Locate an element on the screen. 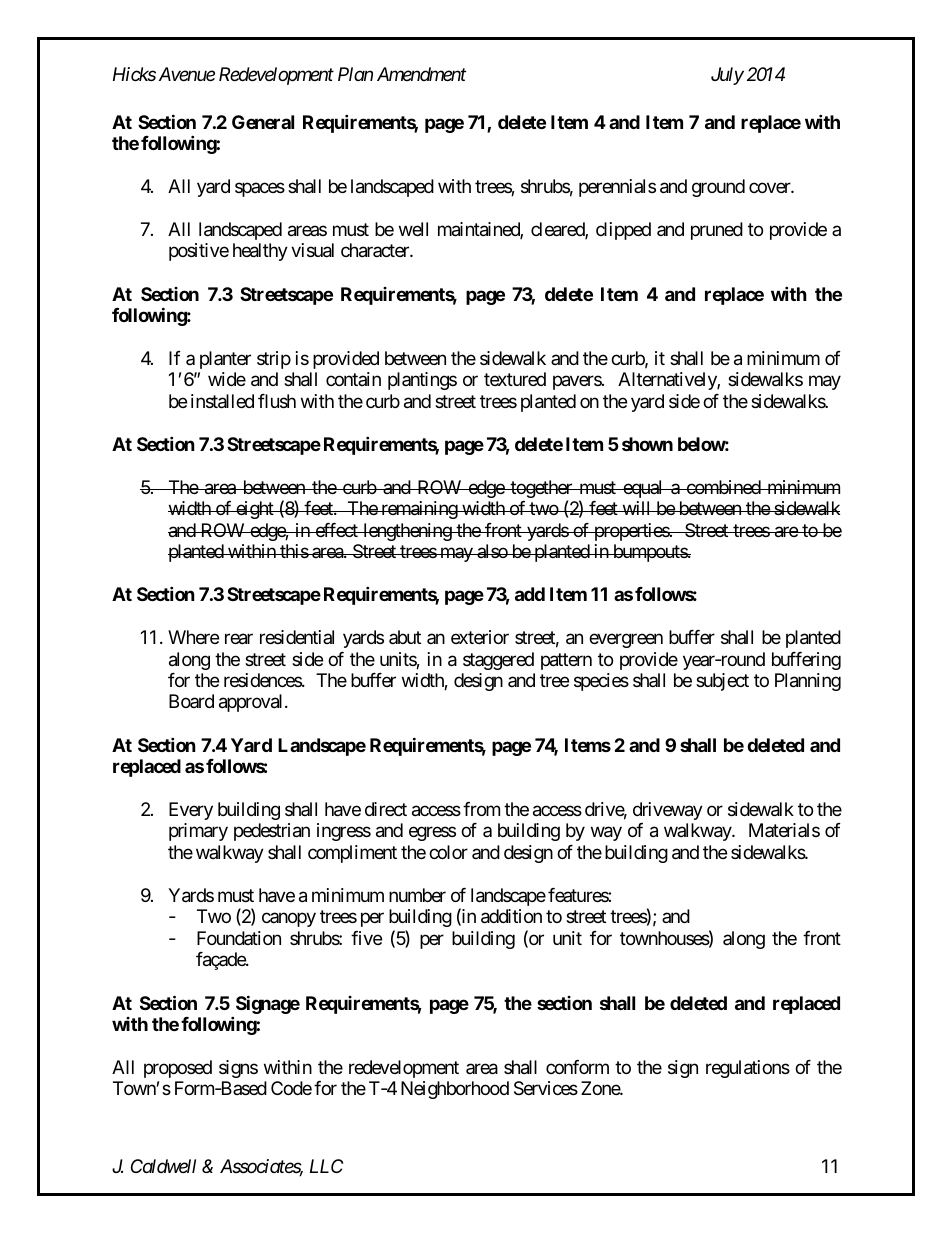 The width and height of the screenshot is (952, 1233). Amendment is located at coordinates (421, 74).
